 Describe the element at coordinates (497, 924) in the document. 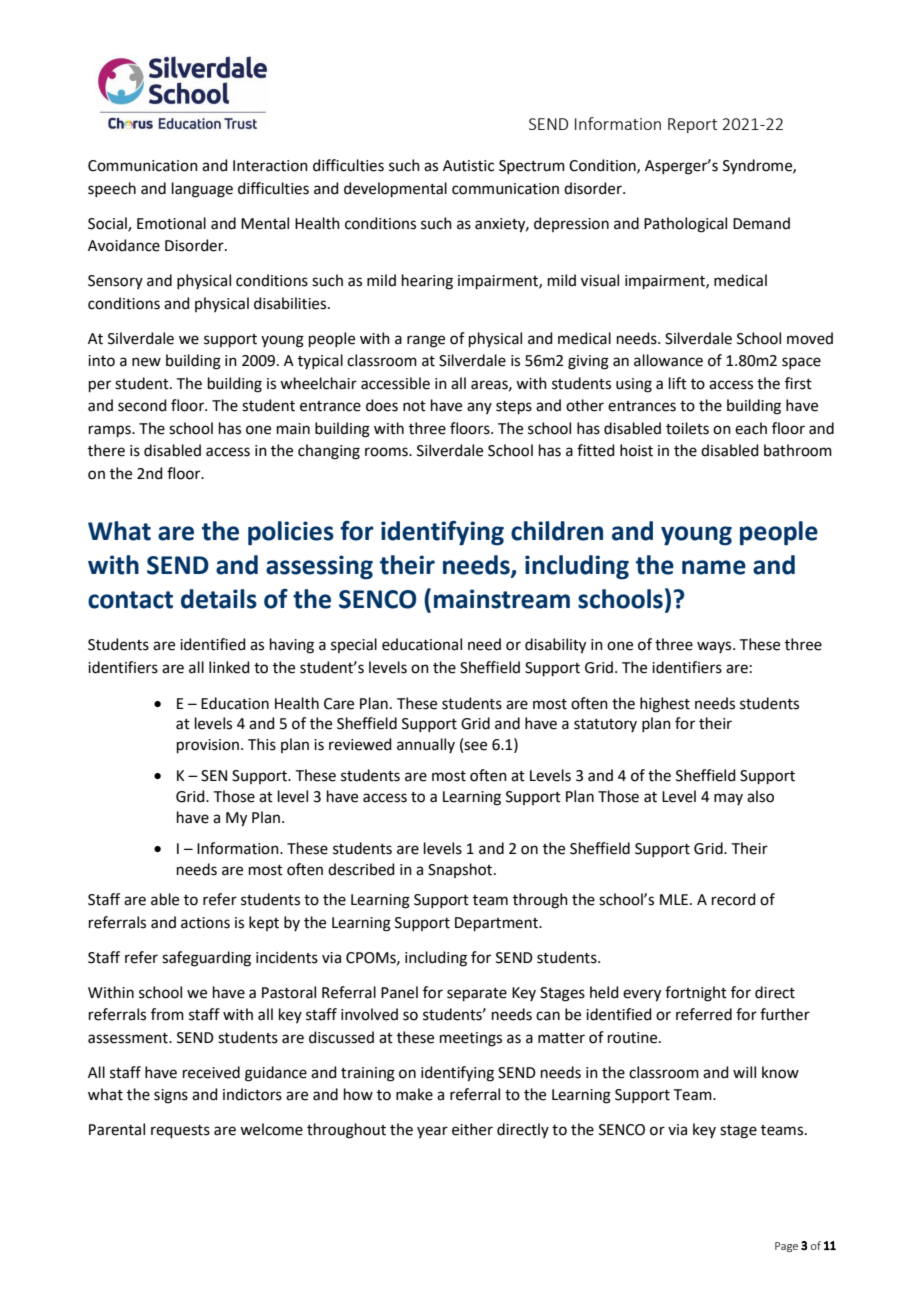

I see `Department` at that location.
